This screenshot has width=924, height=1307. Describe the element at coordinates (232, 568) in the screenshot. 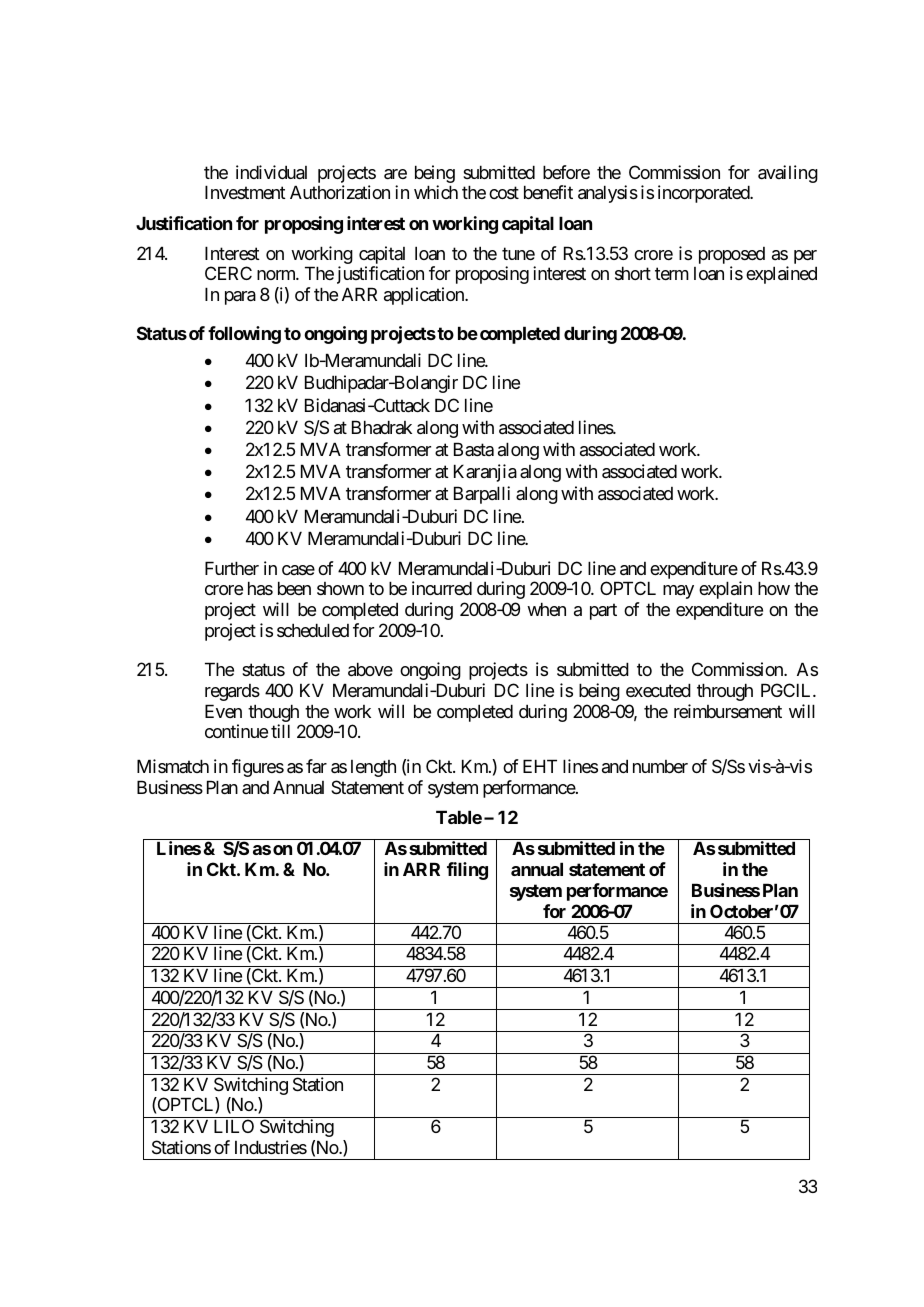

I see `Further` at that location.
